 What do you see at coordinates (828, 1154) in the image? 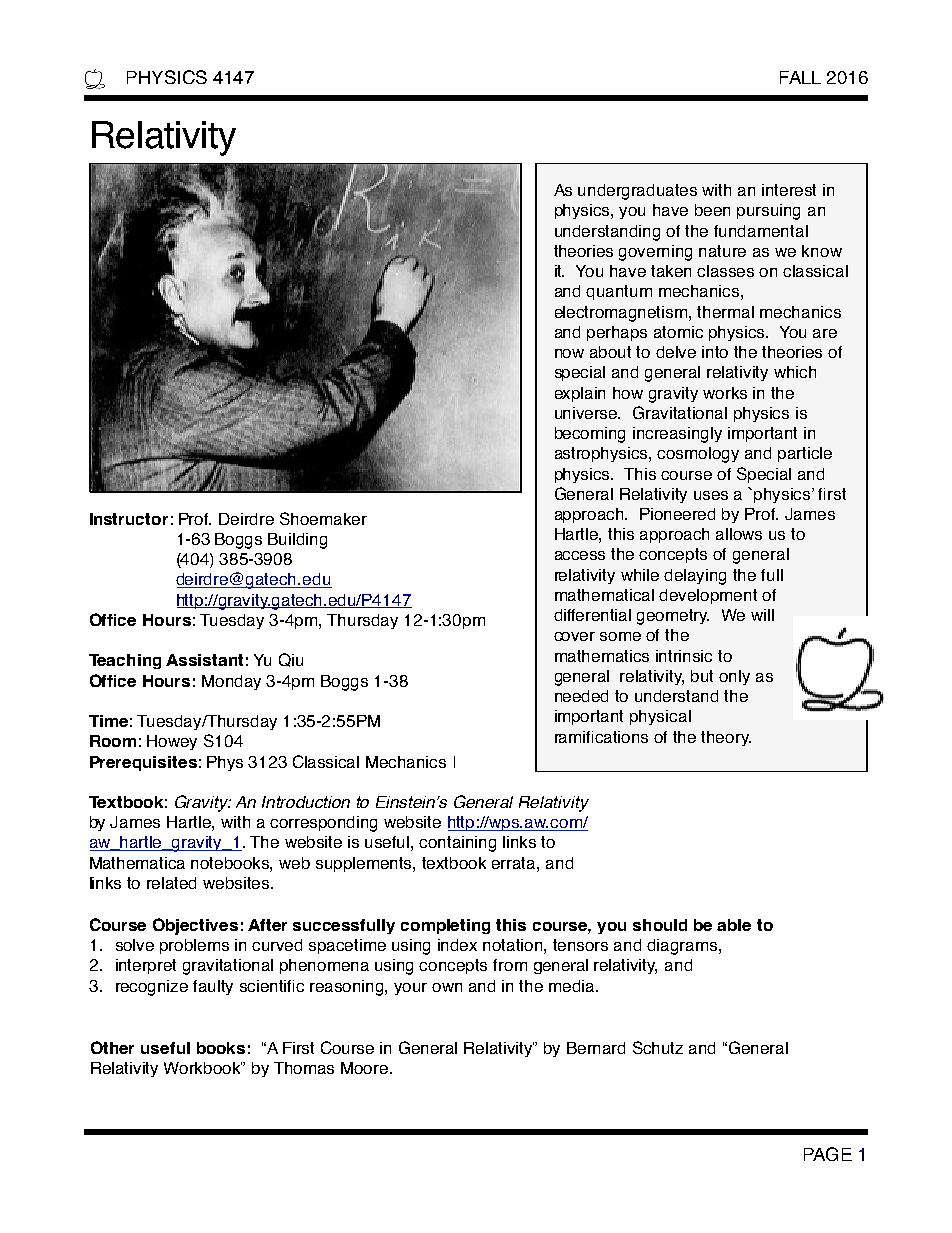
I see `PAGE` at bounding box center [828, 1154].
